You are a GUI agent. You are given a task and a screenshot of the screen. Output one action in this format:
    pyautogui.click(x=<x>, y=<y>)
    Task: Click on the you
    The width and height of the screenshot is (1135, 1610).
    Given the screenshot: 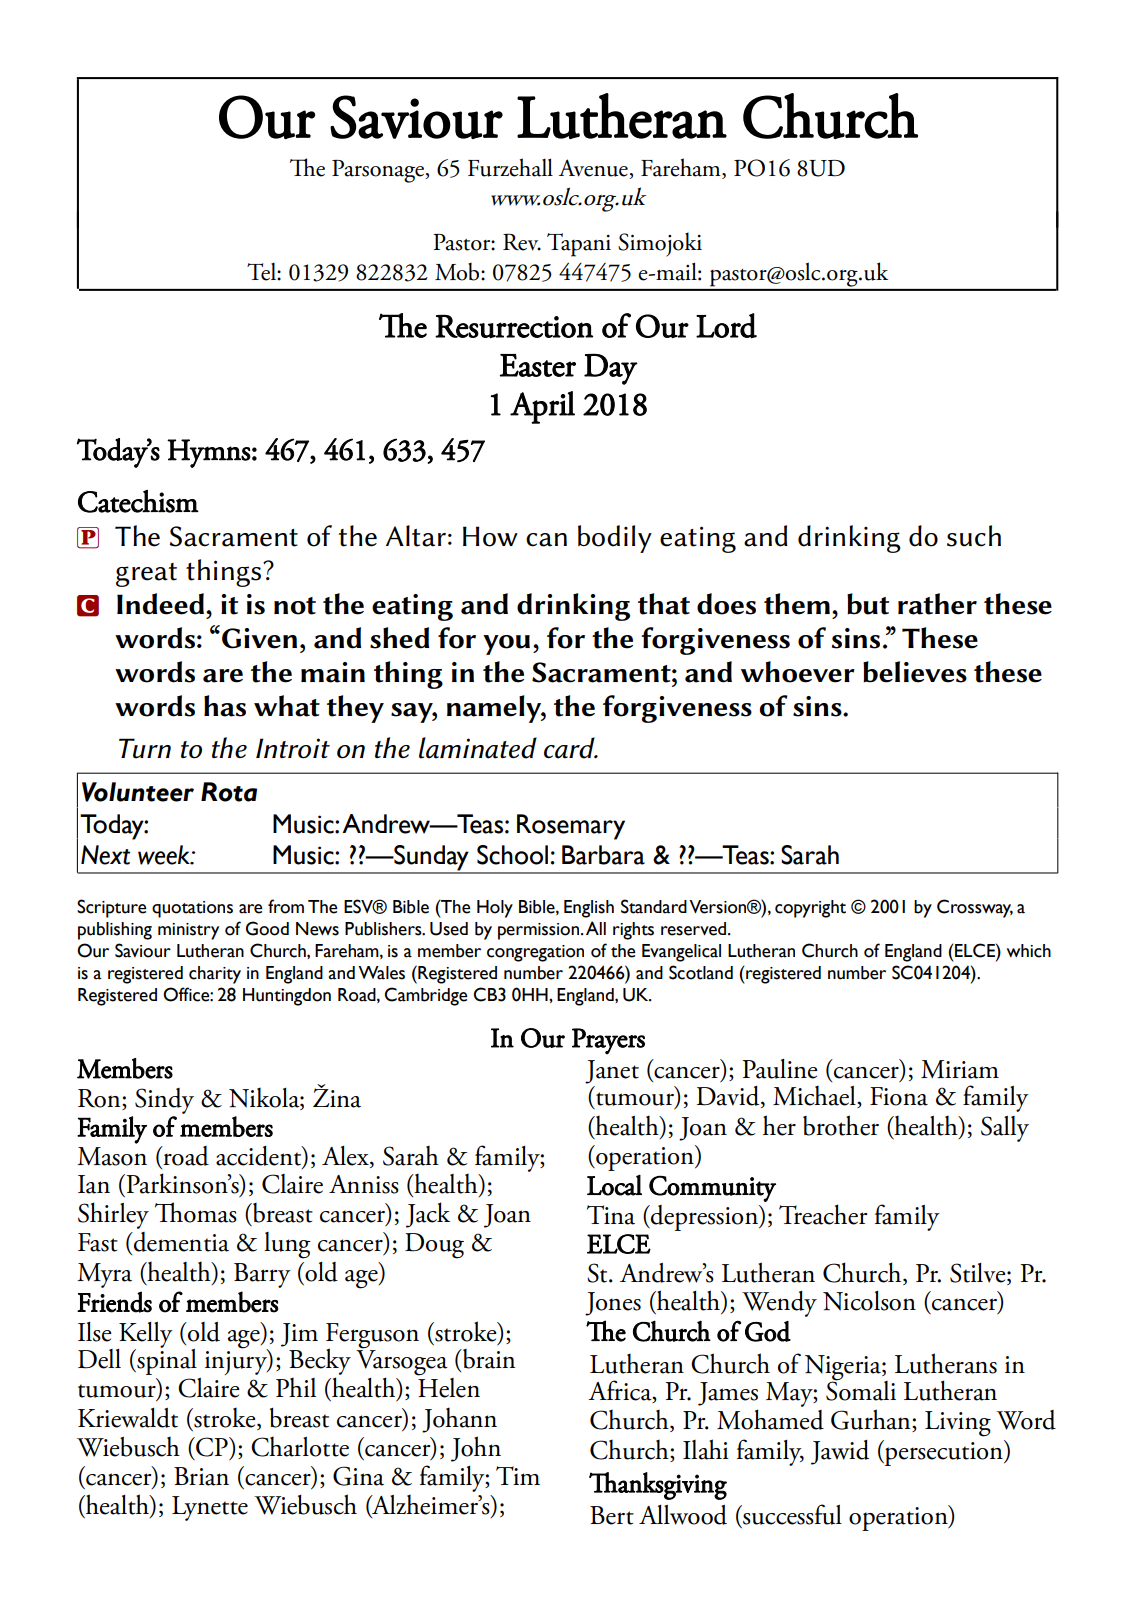 What is the action you would take?
    pyautogui.click(x=506, y=645)
